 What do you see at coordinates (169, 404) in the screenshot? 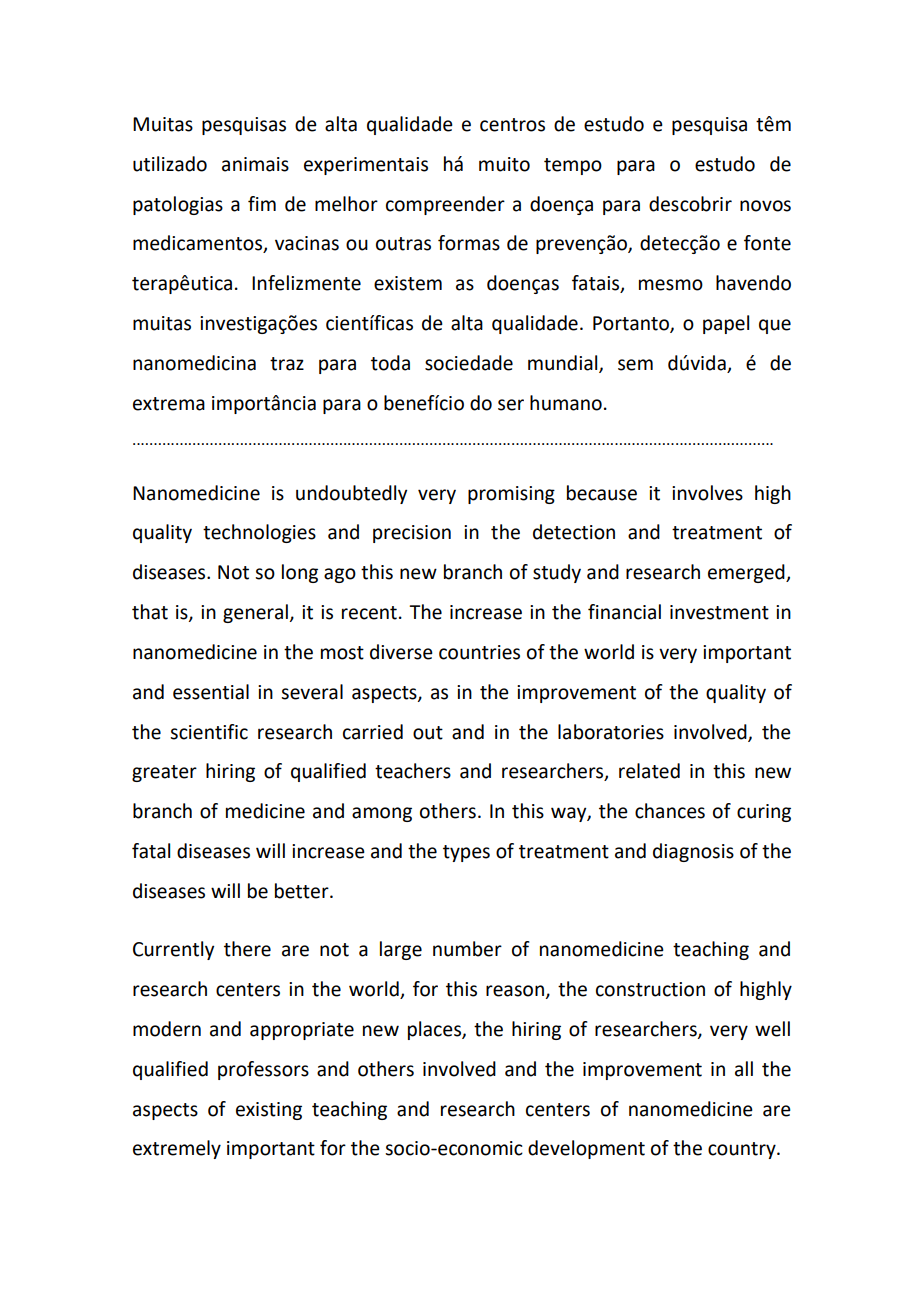
I see `extrema` at bounding box center [169, 404].
